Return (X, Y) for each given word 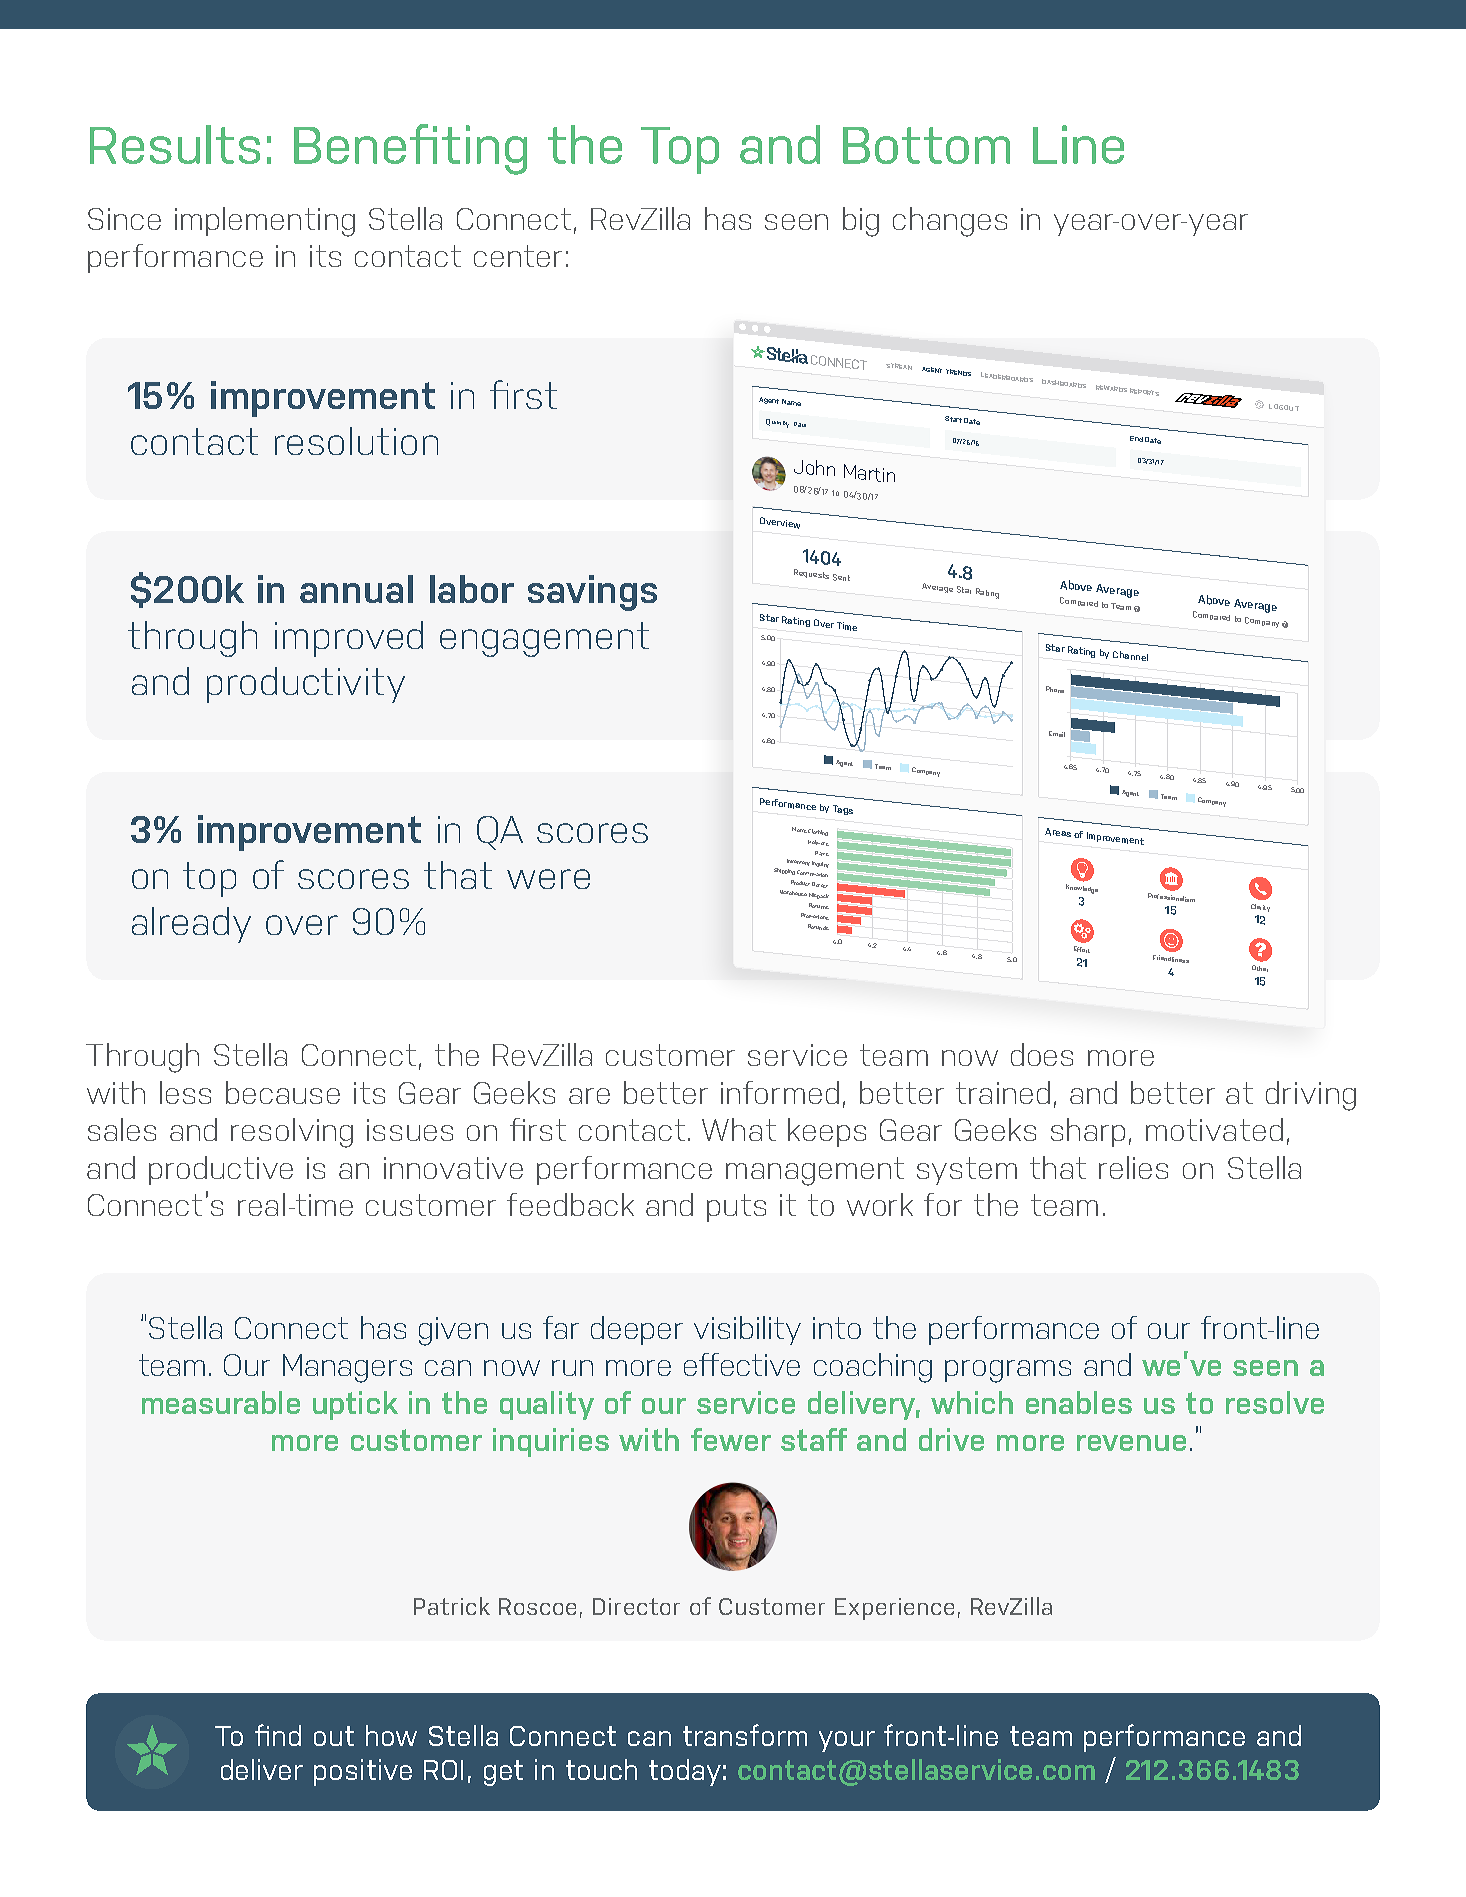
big (861, 222)
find (278, 1735)
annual (356, 589)
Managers (347, 1368)
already (191, 925)
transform (745, 1735)
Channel (1130, 656)
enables (1079, 1402)
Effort (1082, 949)
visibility (747, 1330)
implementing (265, 222)
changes (950, 222)
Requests (811, 574)
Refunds (818, 927)
